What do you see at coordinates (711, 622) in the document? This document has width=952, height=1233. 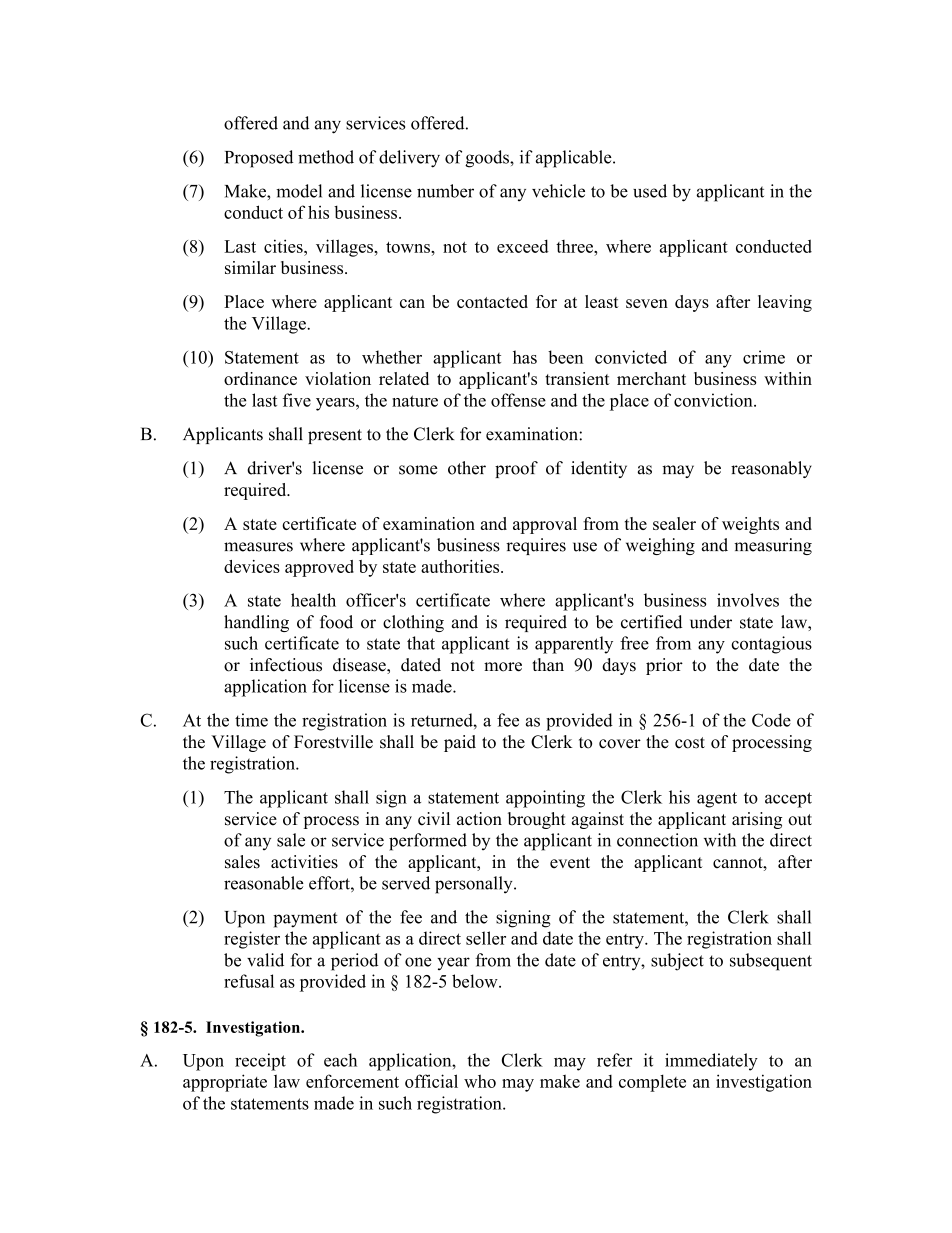 I see `under` at bounding box center [711, 622].
